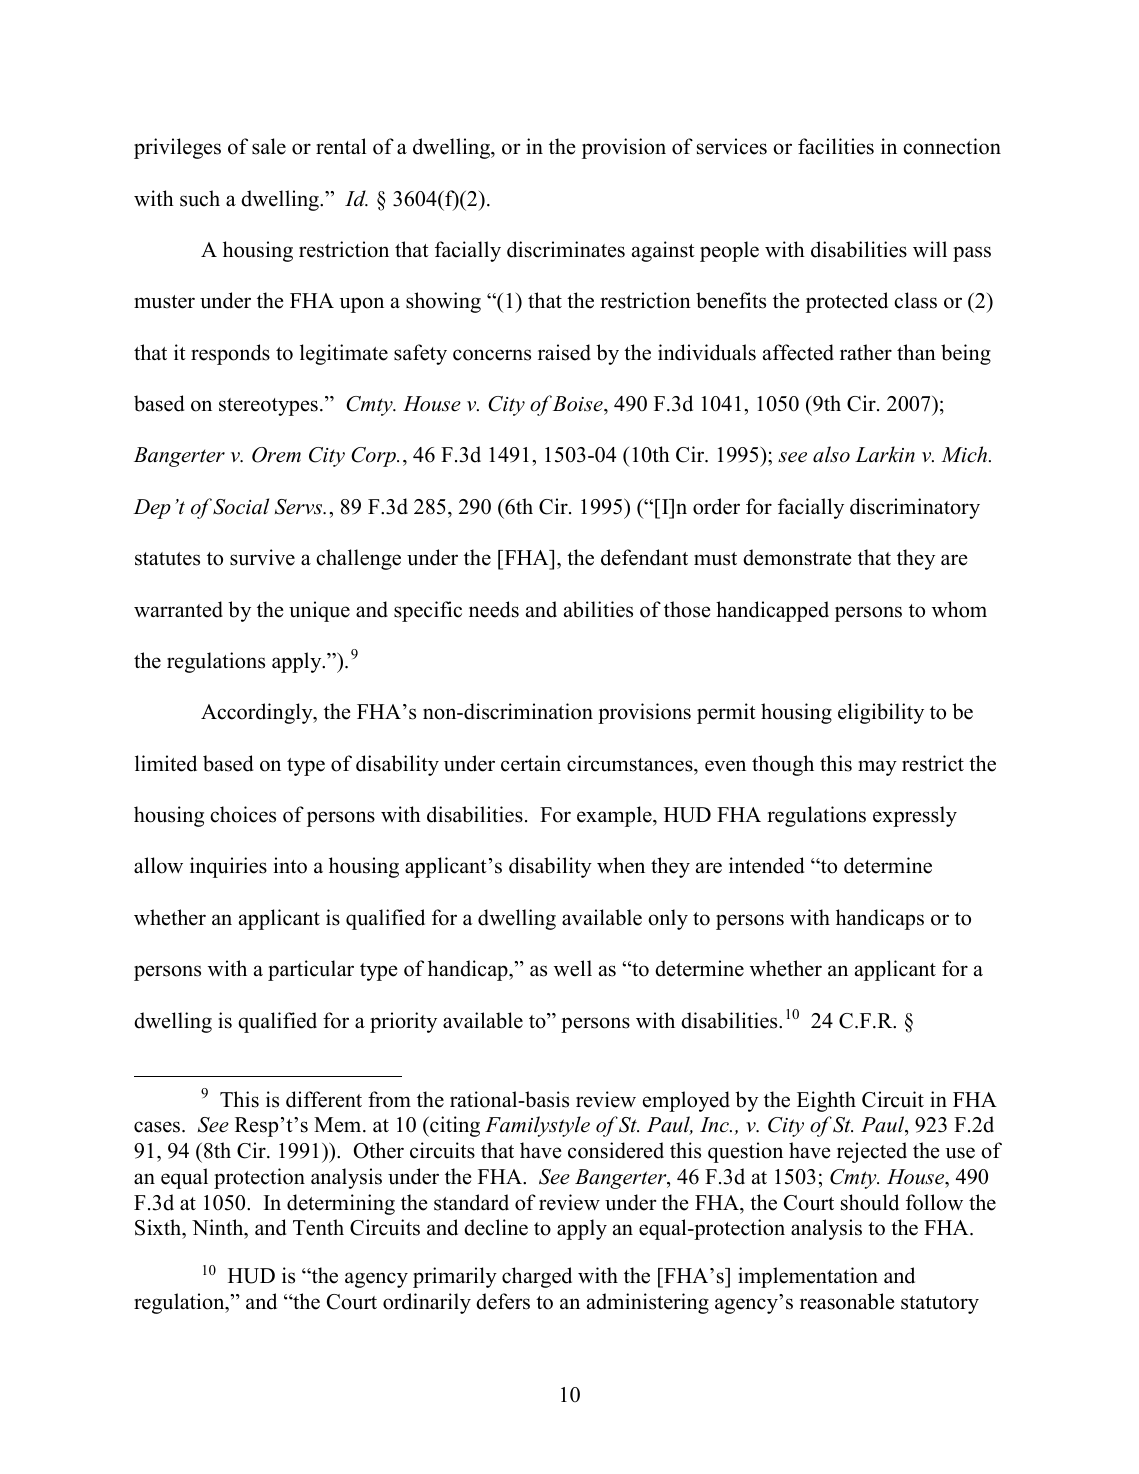 Image resolution: width=1139 pixels, height=1474 pixels. I want to click on certain, so click(531, 763).
